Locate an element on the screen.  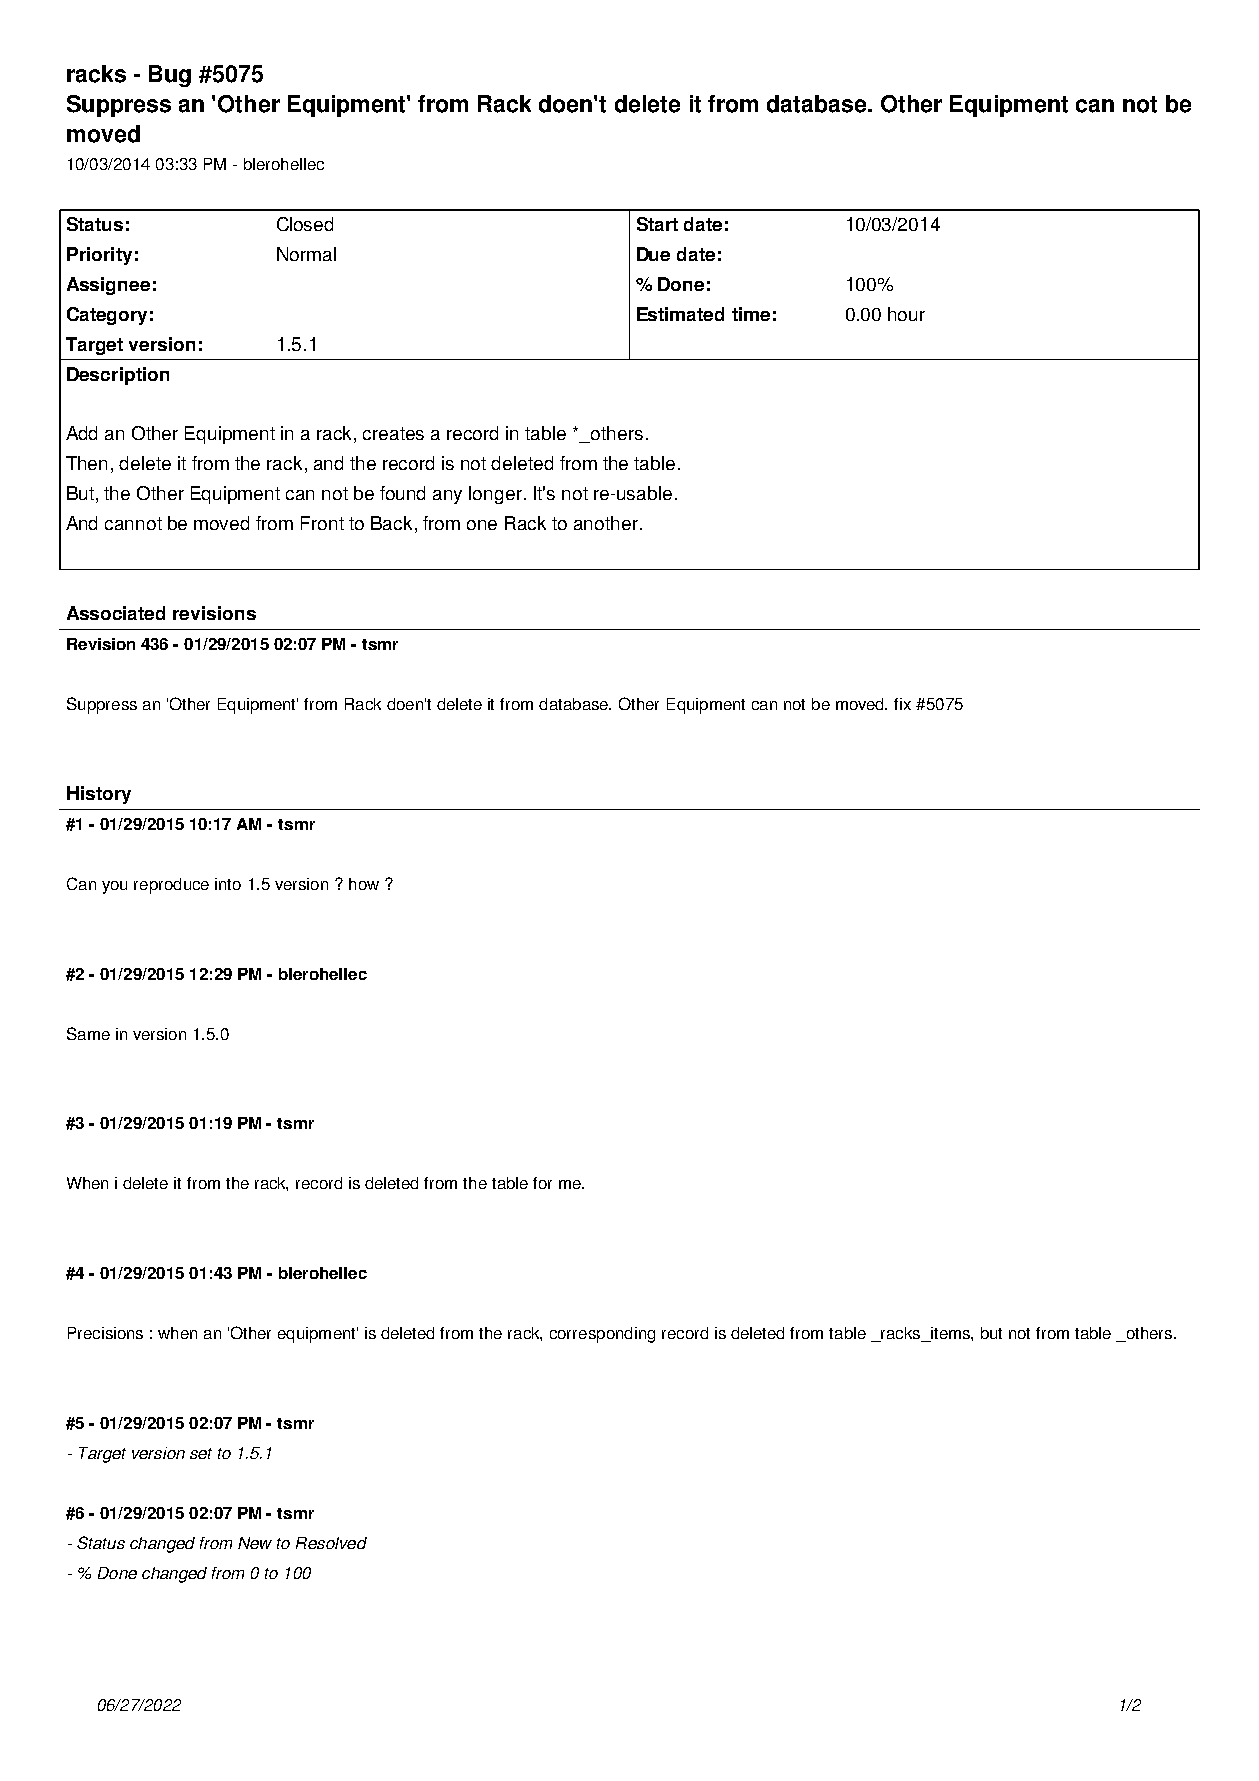
time is located at coordinates (751, 314).
